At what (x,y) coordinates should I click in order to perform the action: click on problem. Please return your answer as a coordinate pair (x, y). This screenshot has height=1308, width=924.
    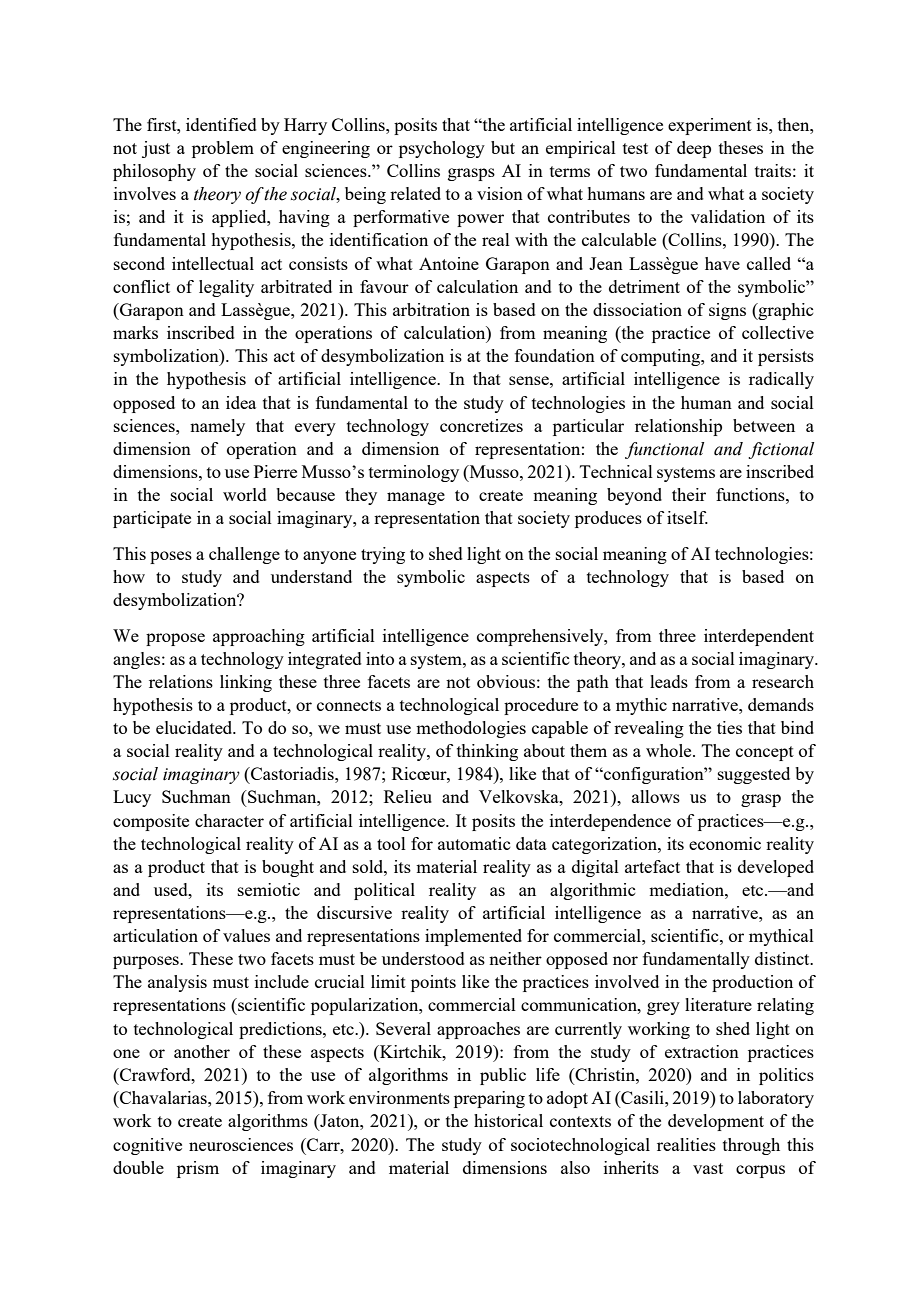
    Looking at the image, I should click on (223, 149).
